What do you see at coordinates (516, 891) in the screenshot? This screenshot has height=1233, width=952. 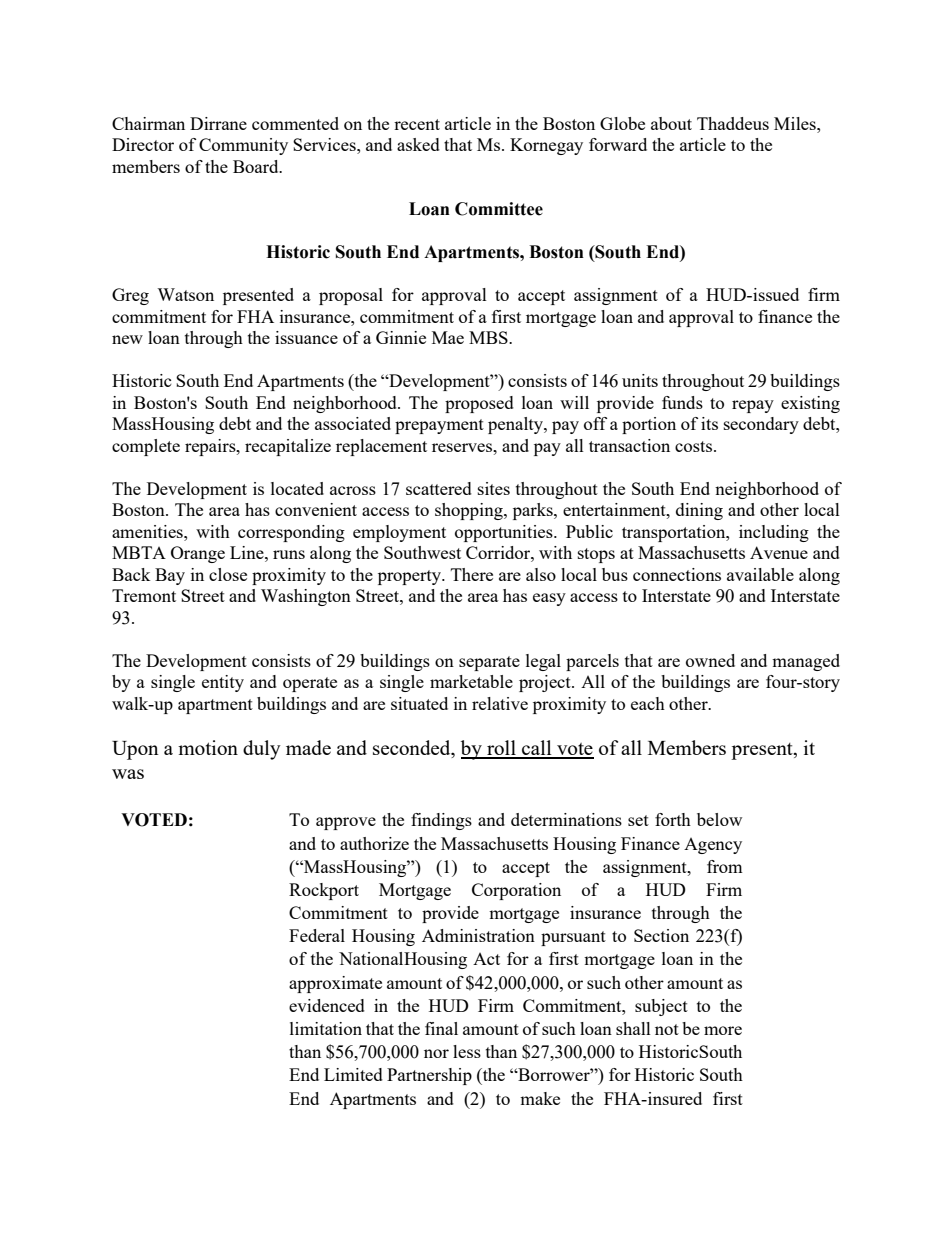 I see `Corporation` at bounding box center [516, 891].
